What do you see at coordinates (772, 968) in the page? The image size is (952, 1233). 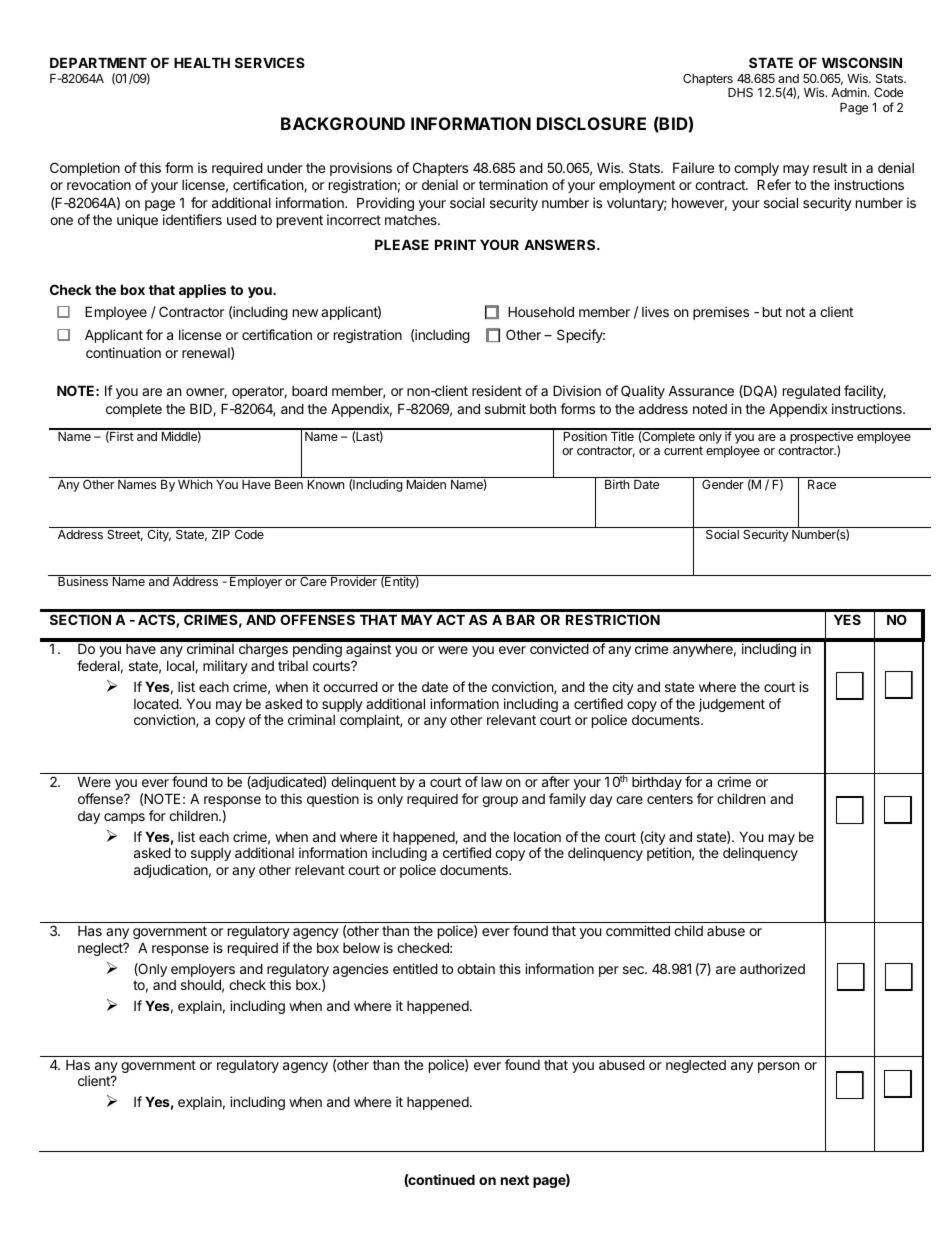 I see `authorized` at bounding box center [772, 968].
